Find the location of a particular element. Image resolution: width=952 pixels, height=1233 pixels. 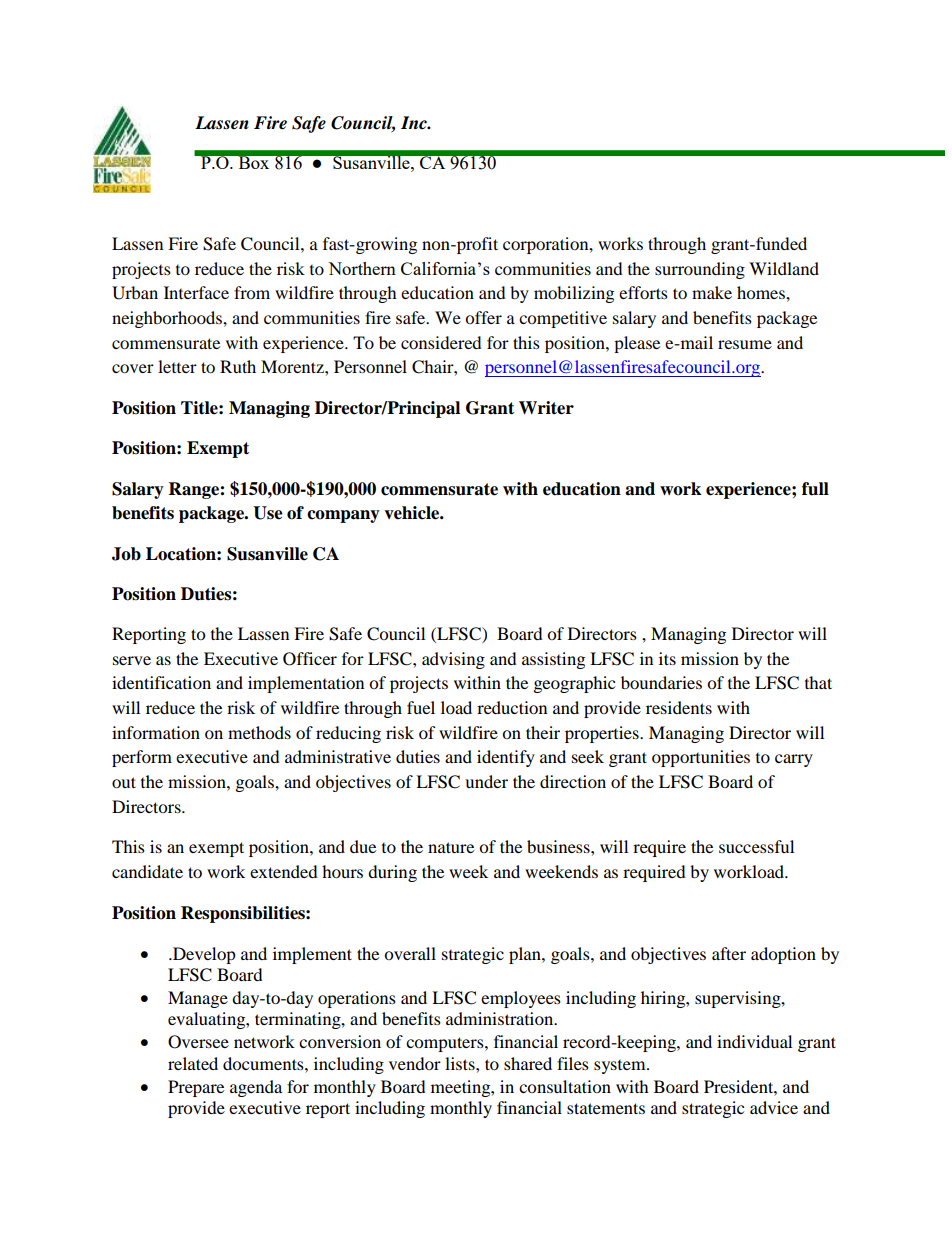

identification is located at coordinates (161, 682).
